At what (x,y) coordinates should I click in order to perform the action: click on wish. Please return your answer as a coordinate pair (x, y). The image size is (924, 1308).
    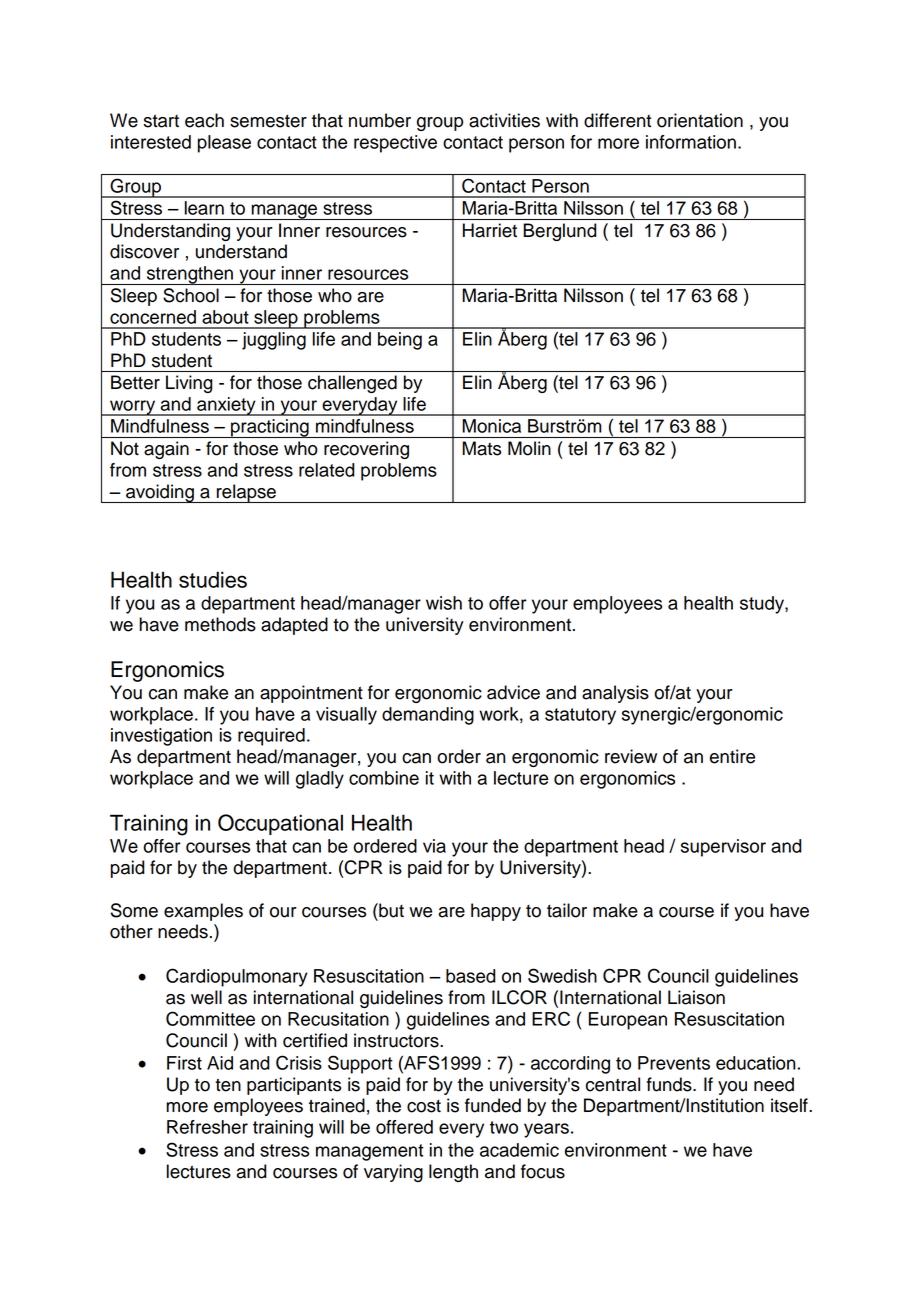
    Looking at the image, I should click on (444, 603).
